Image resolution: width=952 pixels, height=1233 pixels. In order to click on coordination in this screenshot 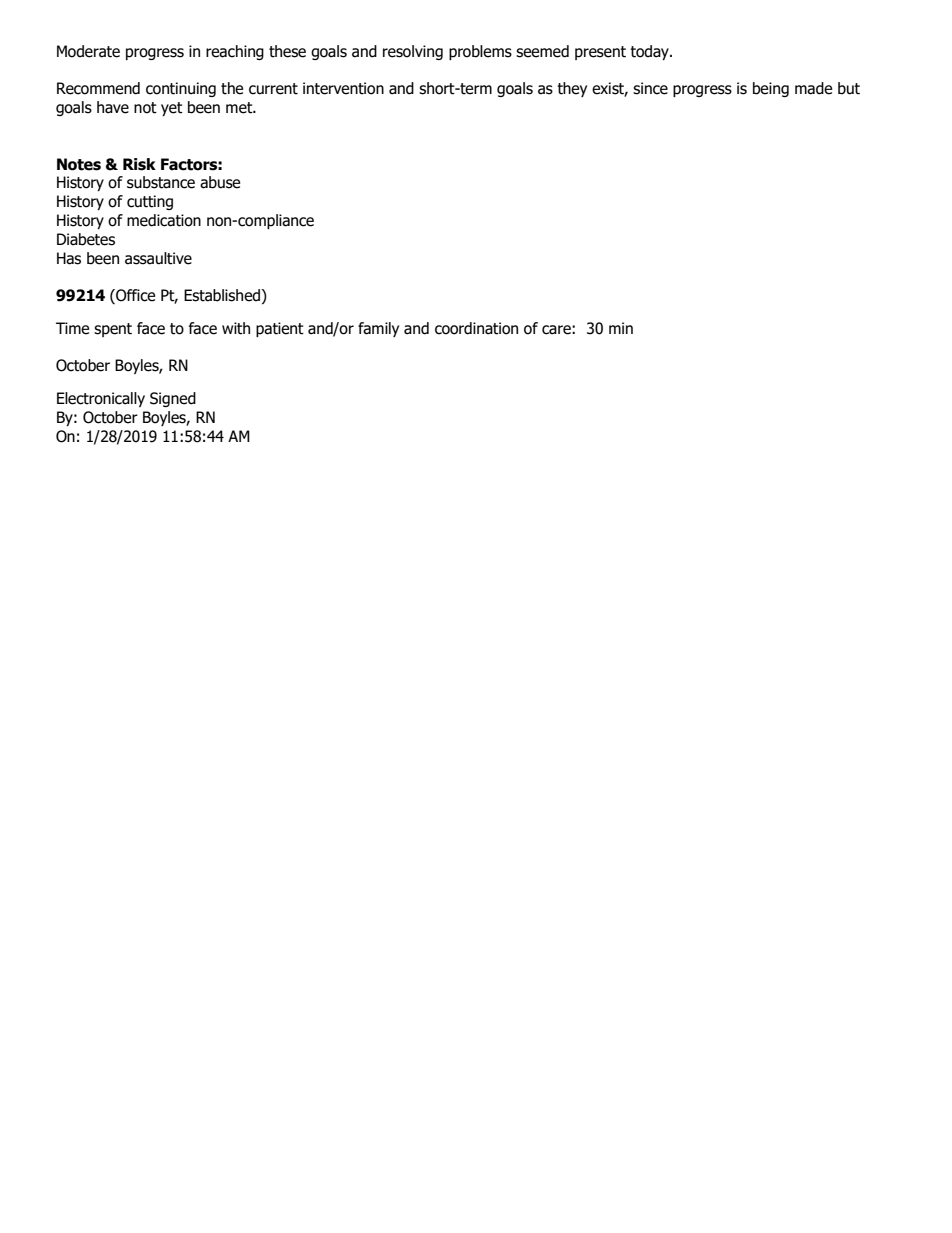, I will do `click(476, 328)`.
